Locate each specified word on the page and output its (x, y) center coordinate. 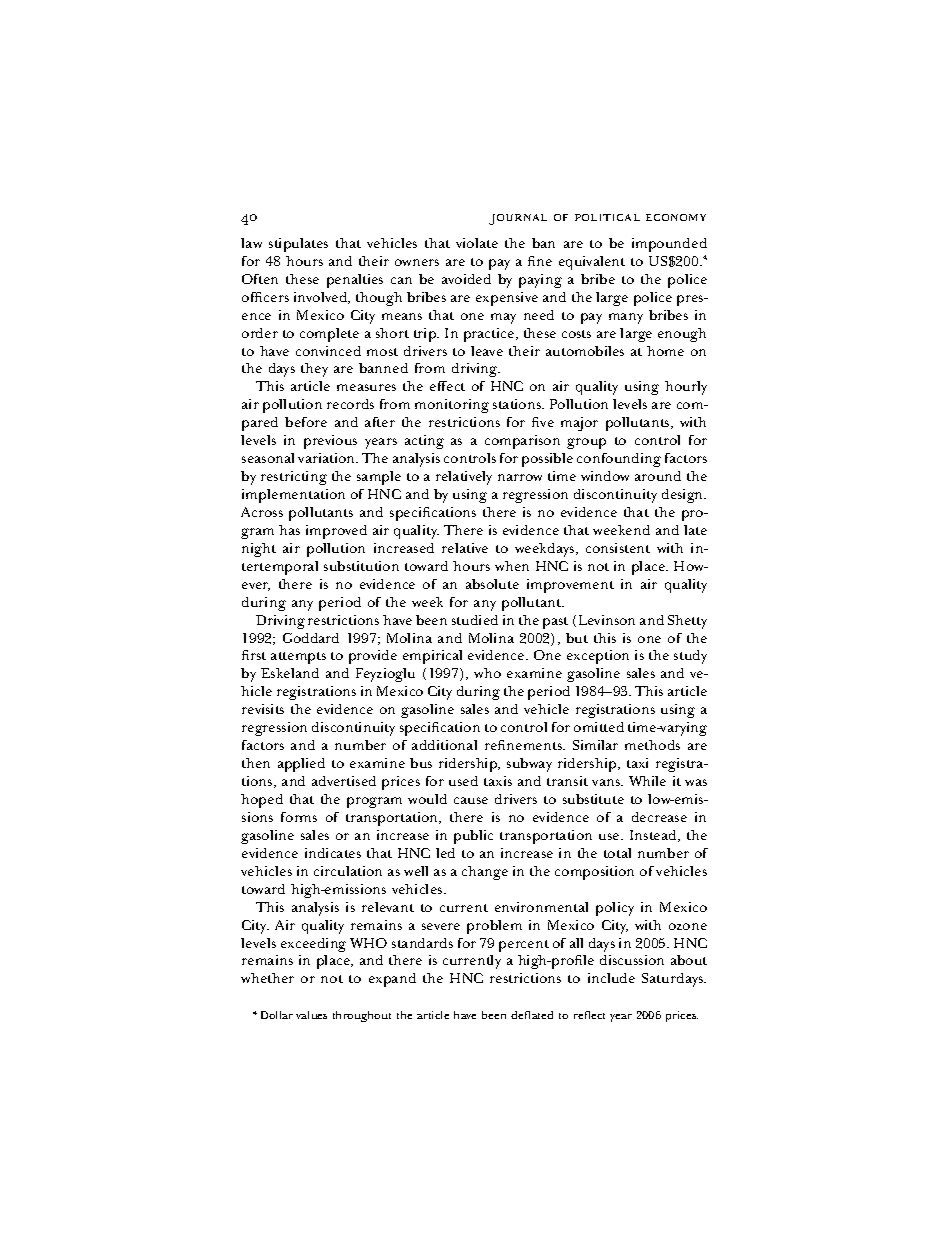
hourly (686, 388)
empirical (432, 657)
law (251, 243)
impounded (669, 245)
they (314, 370)
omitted (599, 727)
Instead (654, 836)
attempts (298, 658)
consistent (618, 548)
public (473, 837)
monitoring (452, 406)
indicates (333, 853)
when (512, 566)
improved (336, 532)
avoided (466, 279)
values (311, 1015)
